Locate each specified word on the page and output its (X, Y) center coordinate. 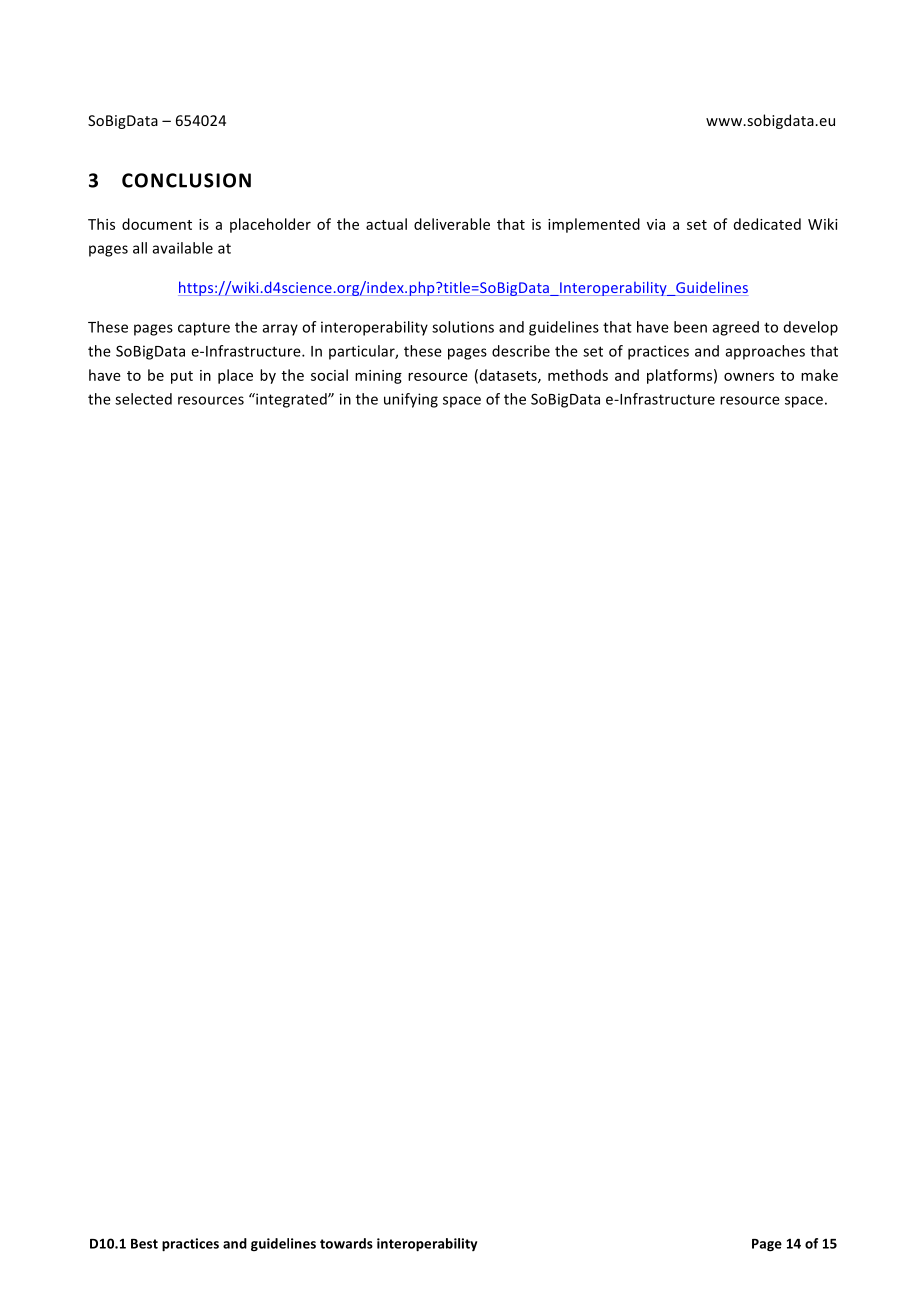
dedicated (767, 224)
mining (378, 377)
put (182, 377)
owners (749, 377)
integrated (291, 400)
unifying (411, 400)
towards (346, 1243)
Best (144, 1244)
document (157, 224)
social (329, 375)
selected (143, 399)
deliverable (452, 224)
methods (578, 375)
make (819, 375)
